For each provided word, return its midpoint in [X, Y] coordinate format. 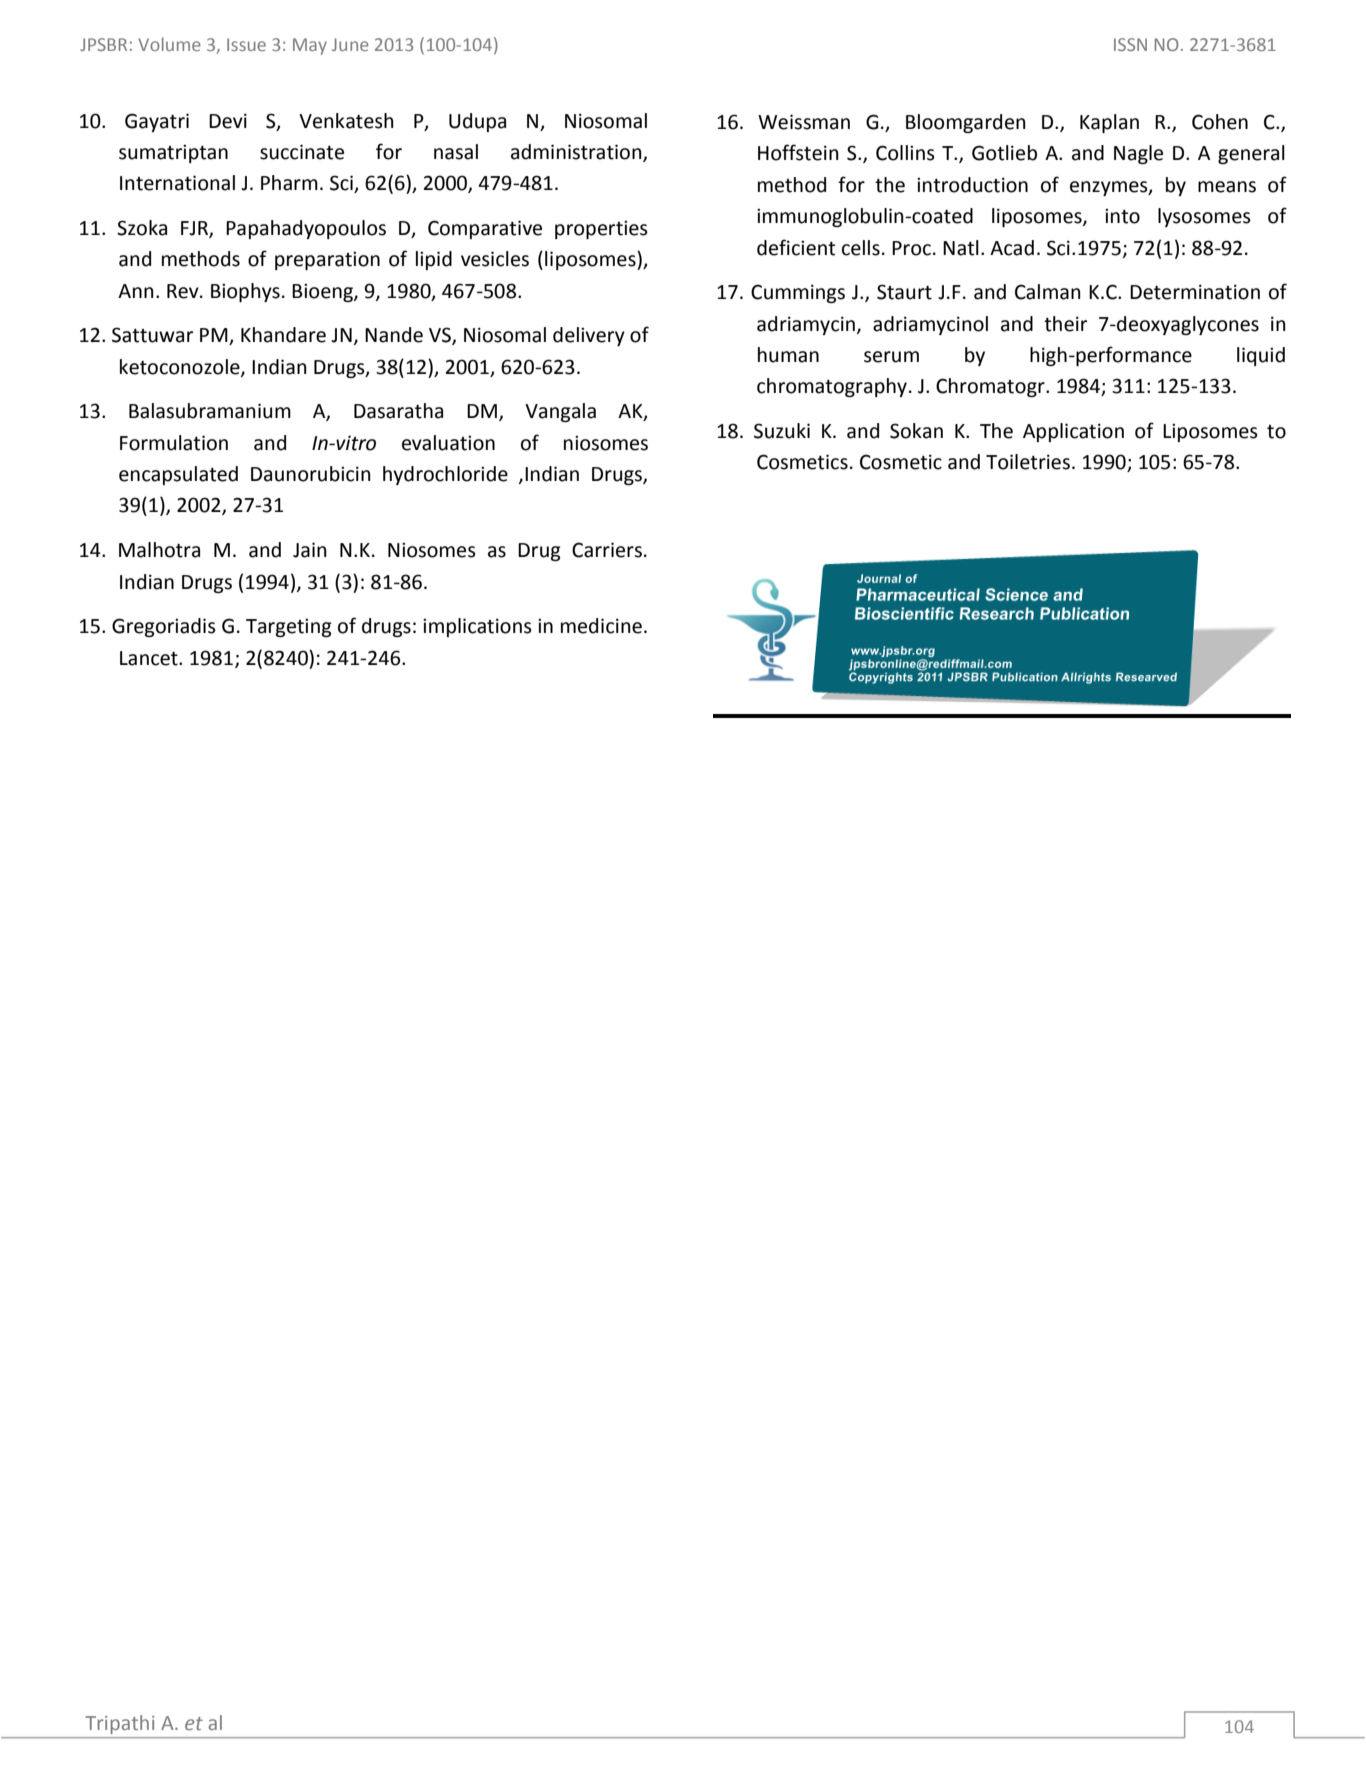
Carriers [607, 550]
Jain [310, 550]
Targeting [289, 627]
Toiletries [1028, 462]
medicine [601, 626]
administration [577, 152]
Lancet [150, 658]
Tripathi [120, 1724]
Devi [228, 121]
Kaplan [1109, 123]
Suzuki [782, 431]
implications [477, 627]
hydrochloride [445, 475]
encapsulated [178, 475]
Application [1073, 432]
